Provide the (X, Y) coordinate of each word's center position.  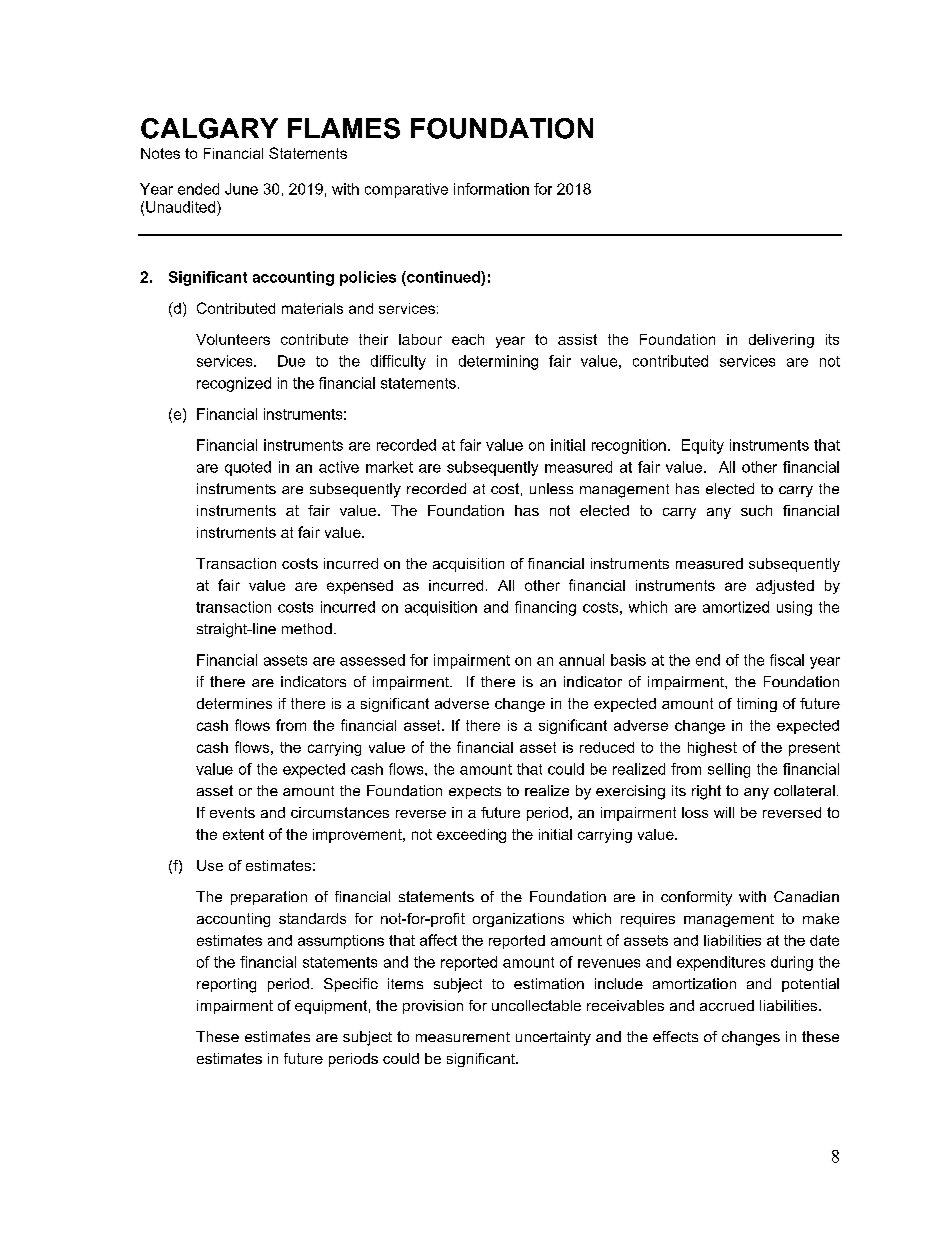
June (241, 189)
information (491, 189)
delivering (781, 341)
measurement (463, 1037)
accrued (727, 1005)
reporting (226, 985)
